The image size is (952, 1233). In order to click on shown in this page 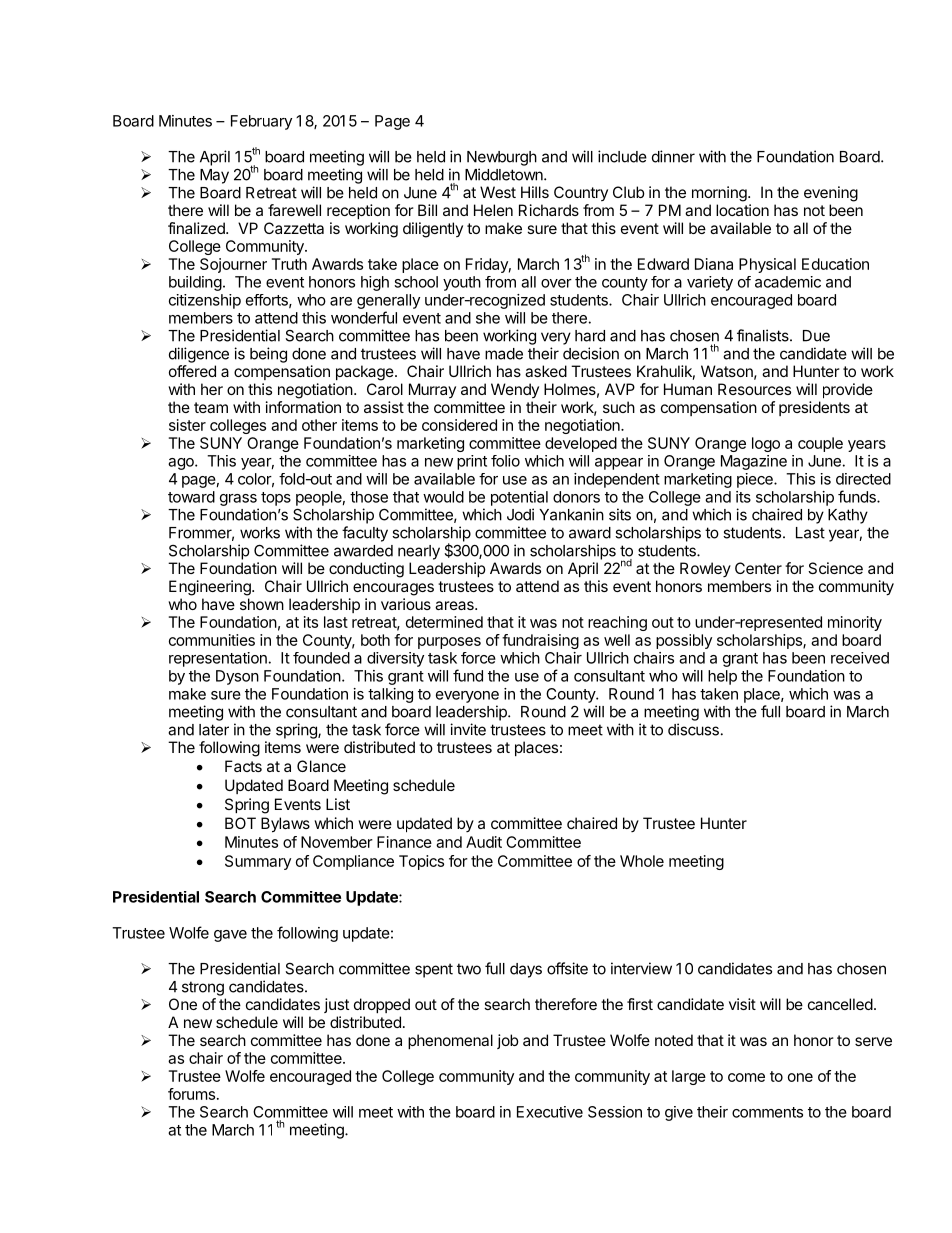, I will do `click(262, 604)`.
